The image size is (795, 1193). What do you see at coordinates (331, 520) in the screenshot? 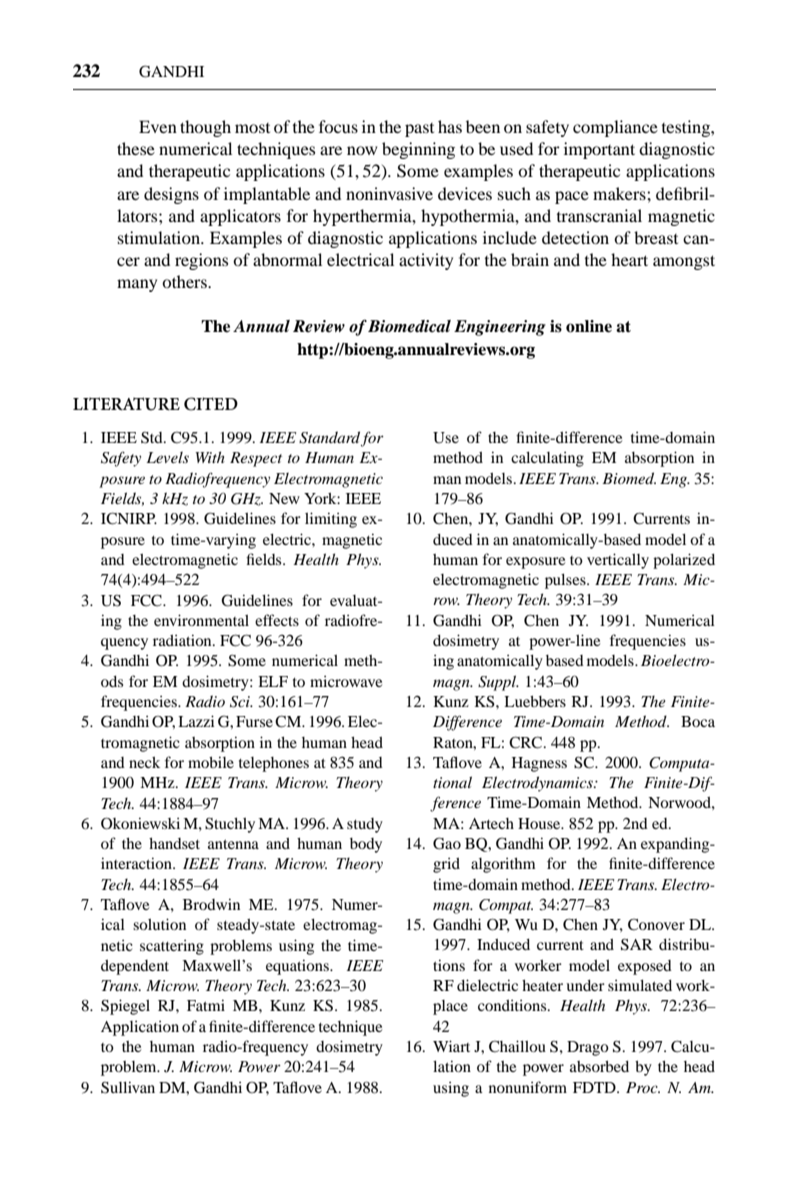
I see `limiting` at bounding box center [331, 520].
